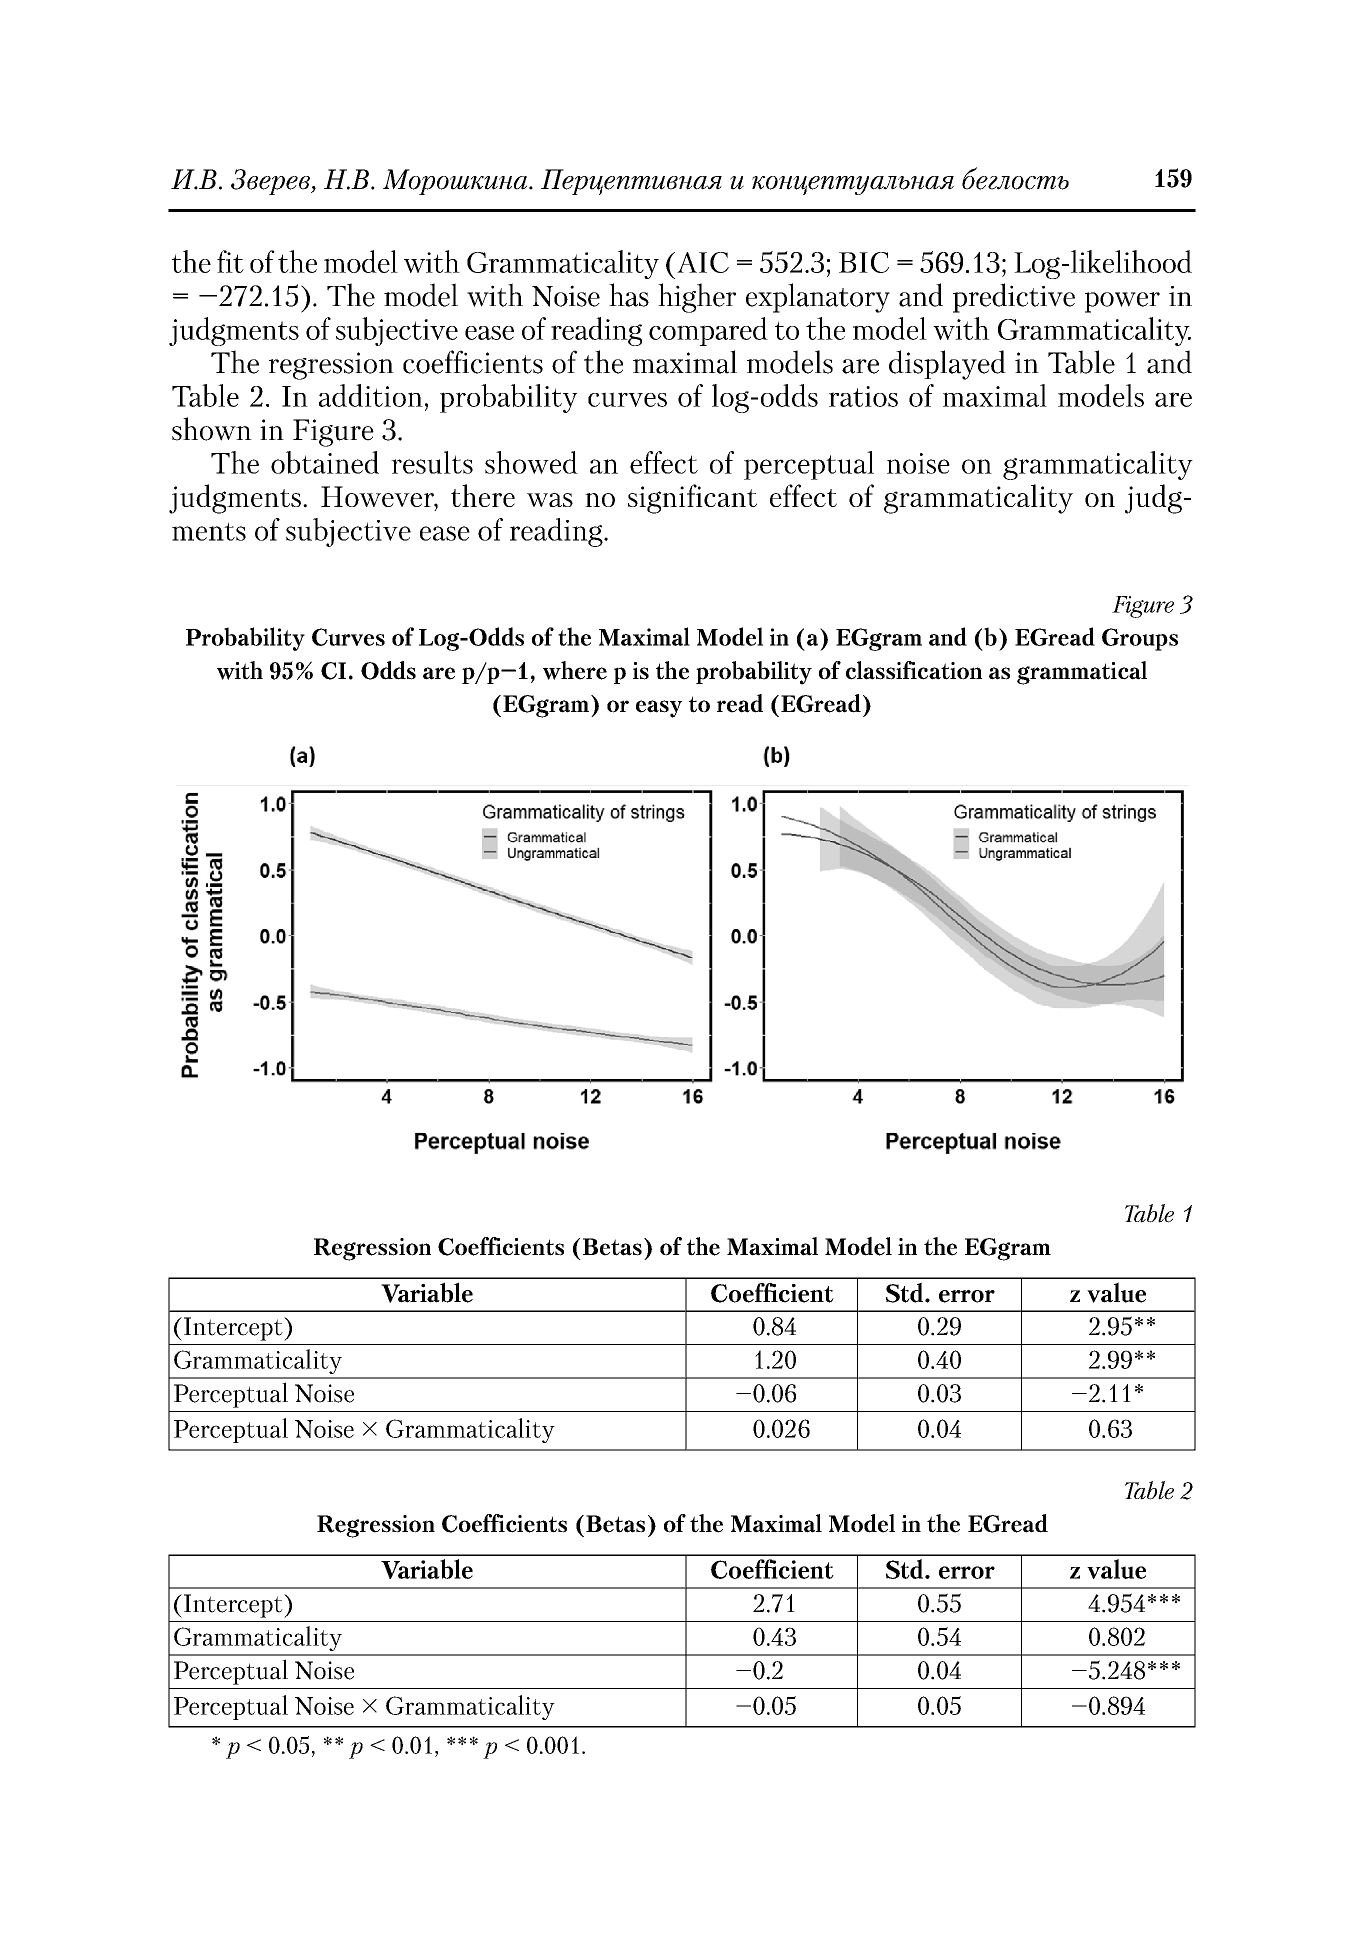 The height and width of the screenshot is (1960, 1364). Describe the element at coordinates (531, 462) in the screenshot. I see `showed` at that location.
